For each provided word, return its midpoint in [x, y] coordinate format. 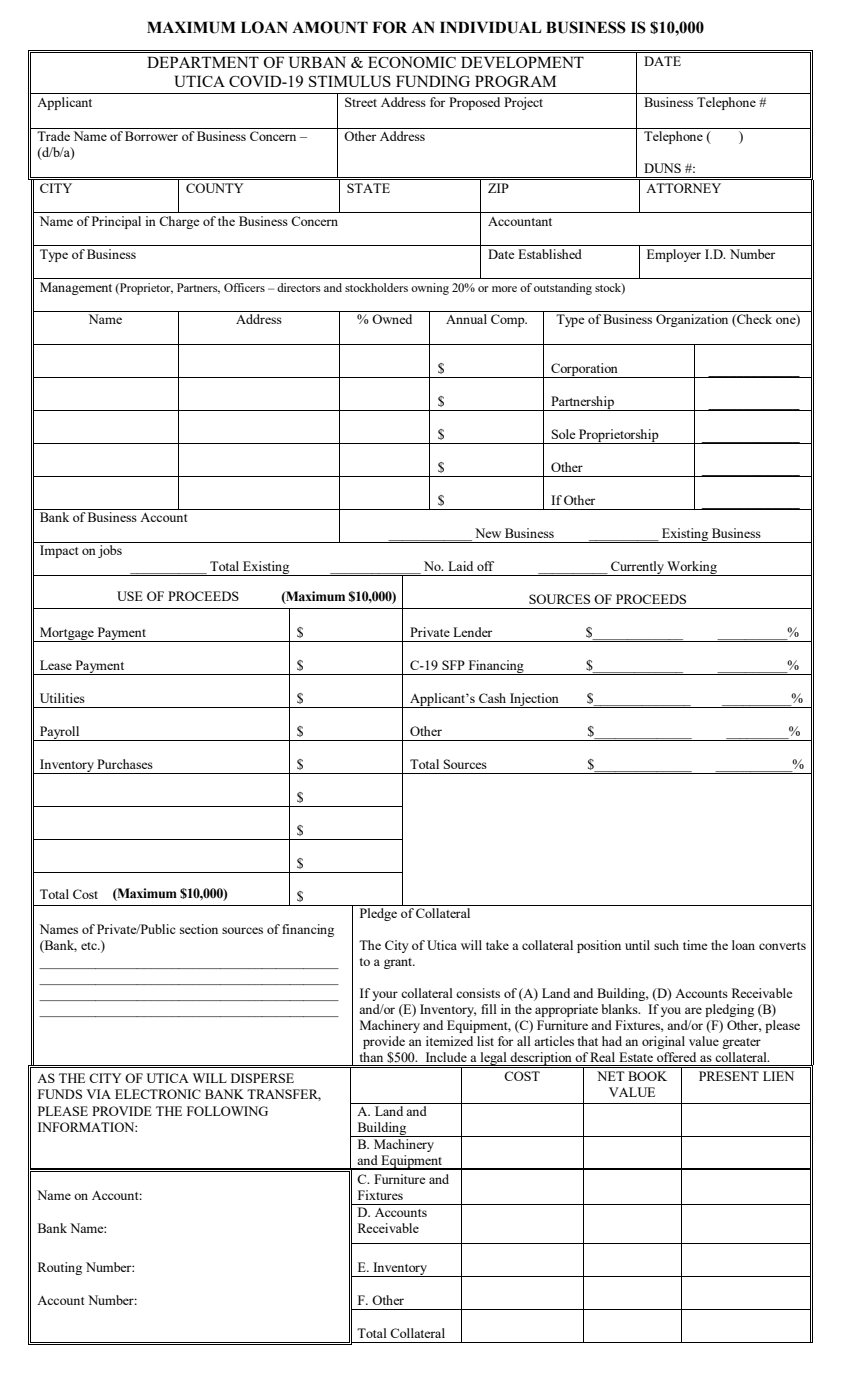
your [385, 996]
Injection [534, 700]
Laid [460, 566]
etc [90, 946]
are [693, 1010]
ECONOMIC [412, 62]
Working [692, 568]
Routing [60, 1268]
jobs [110, 551]
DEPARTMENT [203, 62]
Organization [692, 320]
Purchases [125, 764]
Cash [492, 698]
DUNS [662, 168]
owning [430, 289]
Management [76, 288]
